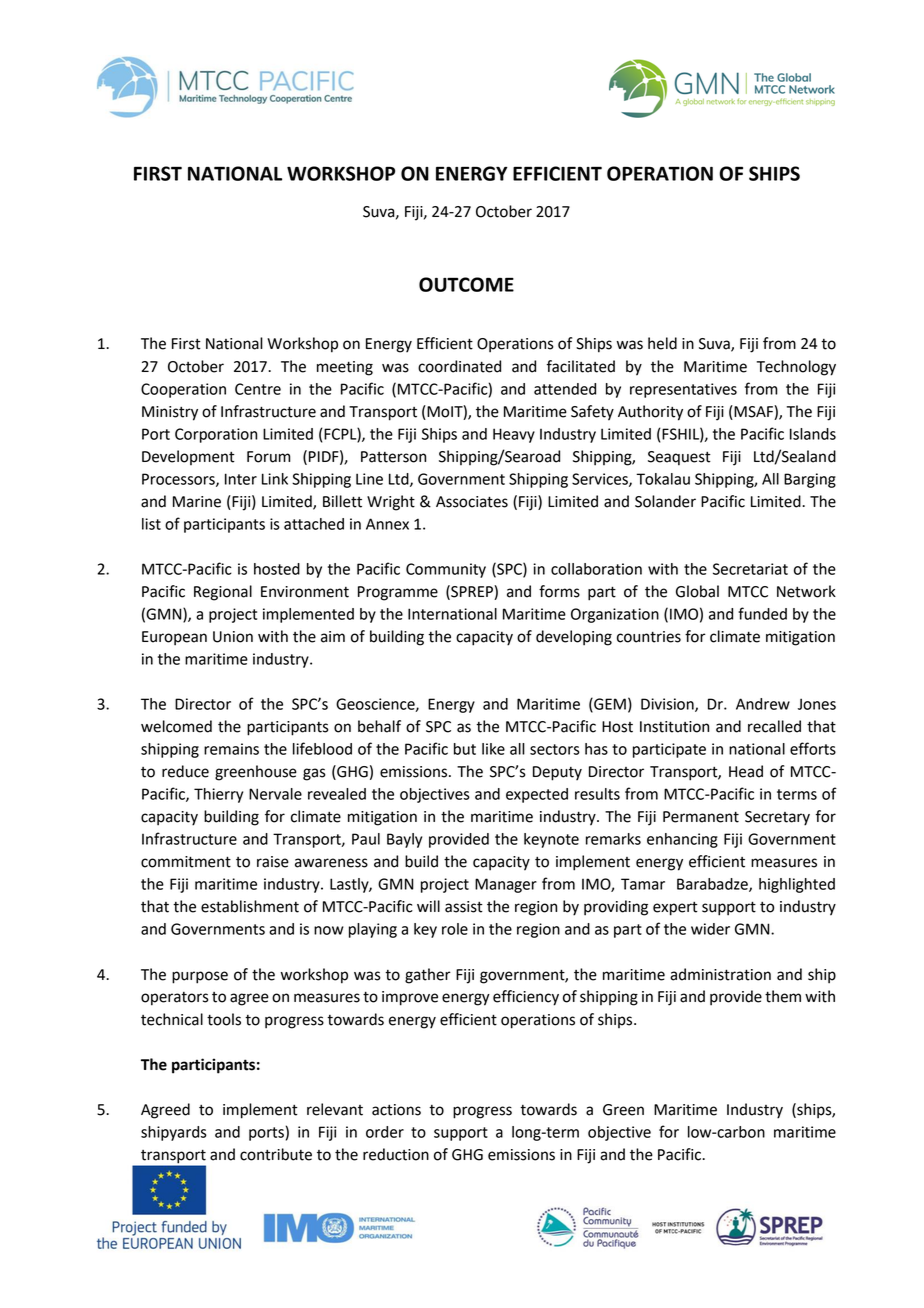 This screenshot has width=924, height=1308. What do you see at coordinates (662, 343) in the screenshot?
I see `held` at bounding box center [662, 343].
